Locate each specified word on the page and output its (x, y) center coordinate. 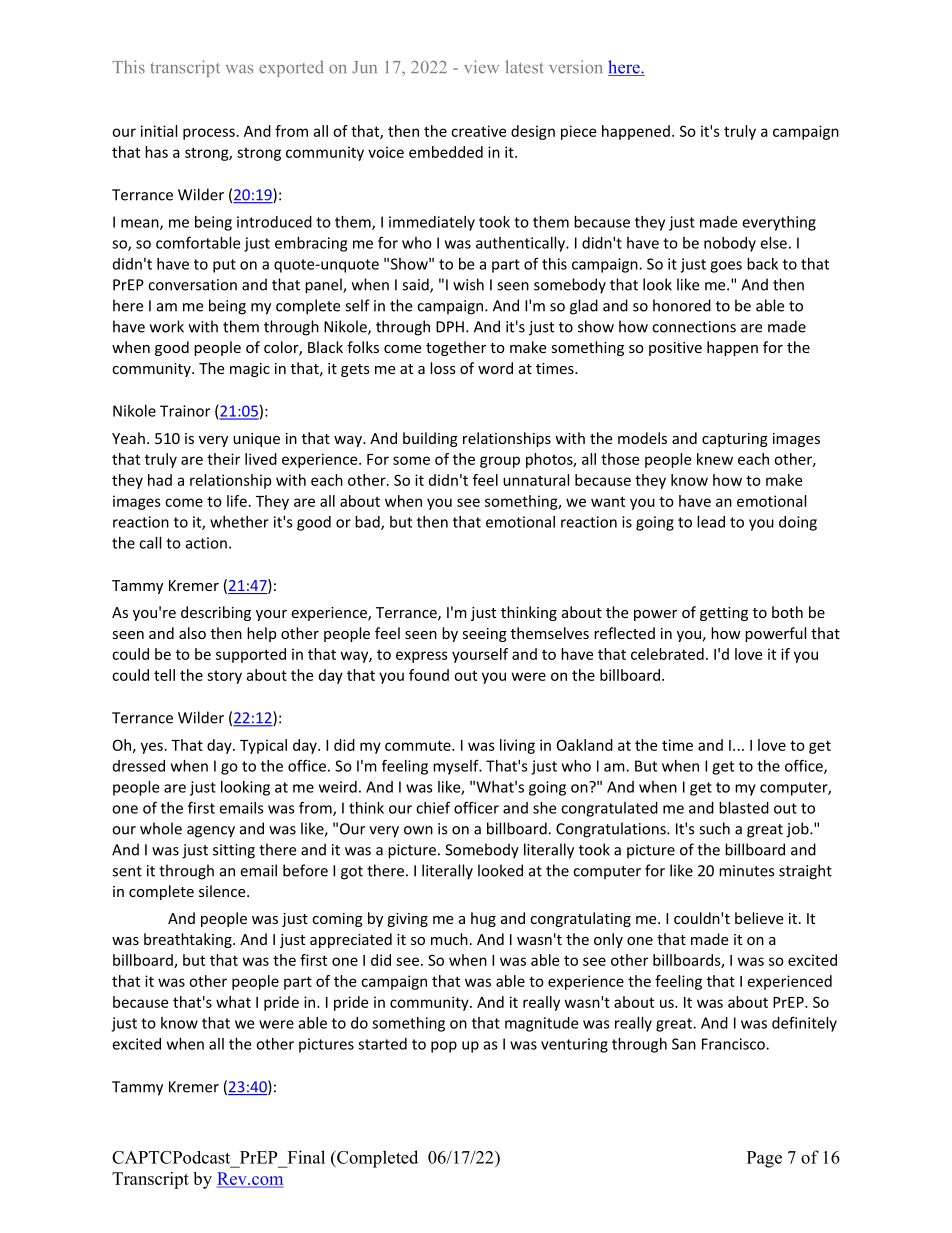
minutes (746, 871)
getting (724, 614)
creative (478, 131)
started (382, 1044)
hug (483, 919)
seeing (484, 635)
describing (216, 613)
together (456, 348)
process (209, 134)
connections (694, 327)
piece (578, 132)
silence (223, 891)
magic (250, 370)
